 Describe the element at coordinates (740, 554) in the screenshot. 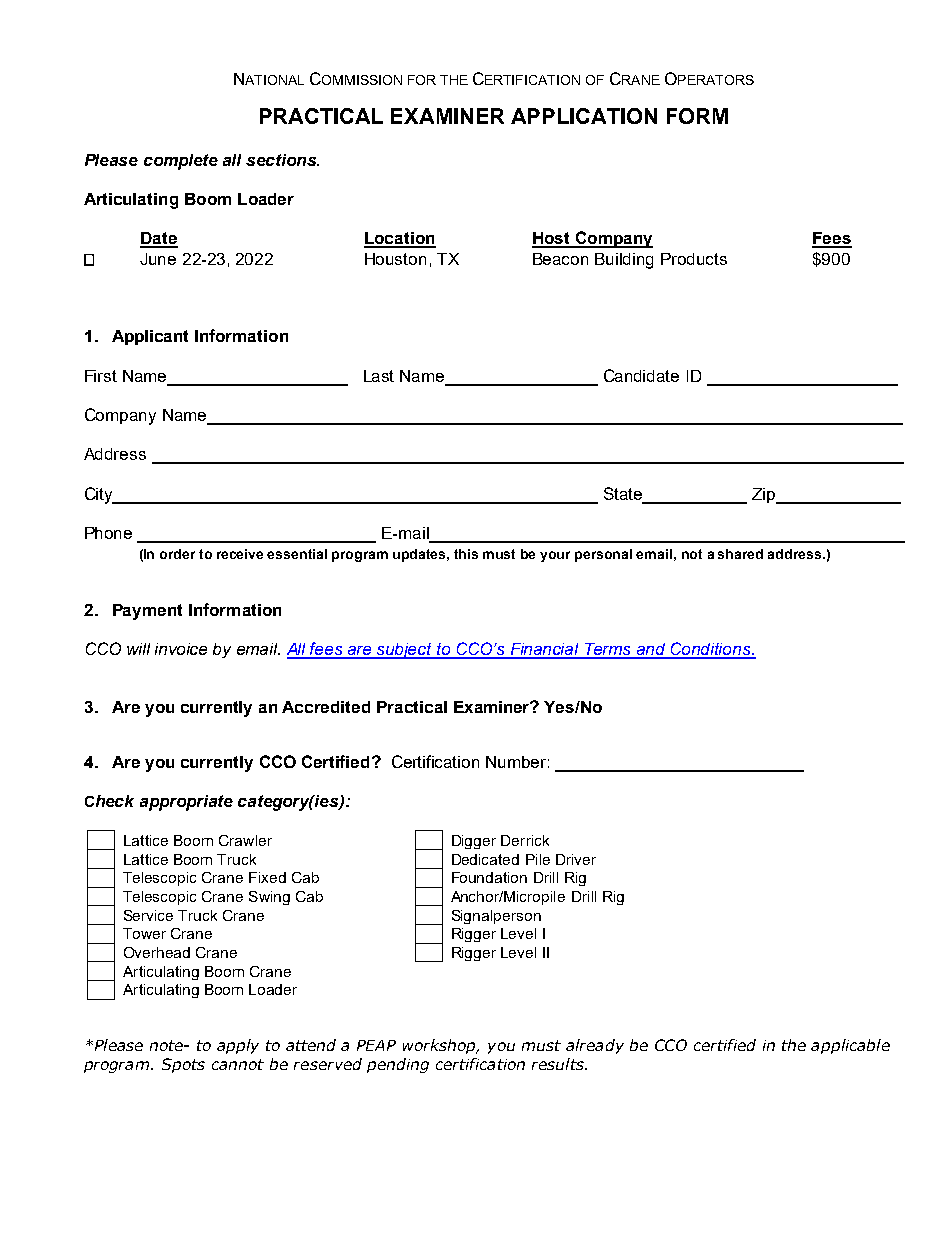

I see `shared` at that location.
